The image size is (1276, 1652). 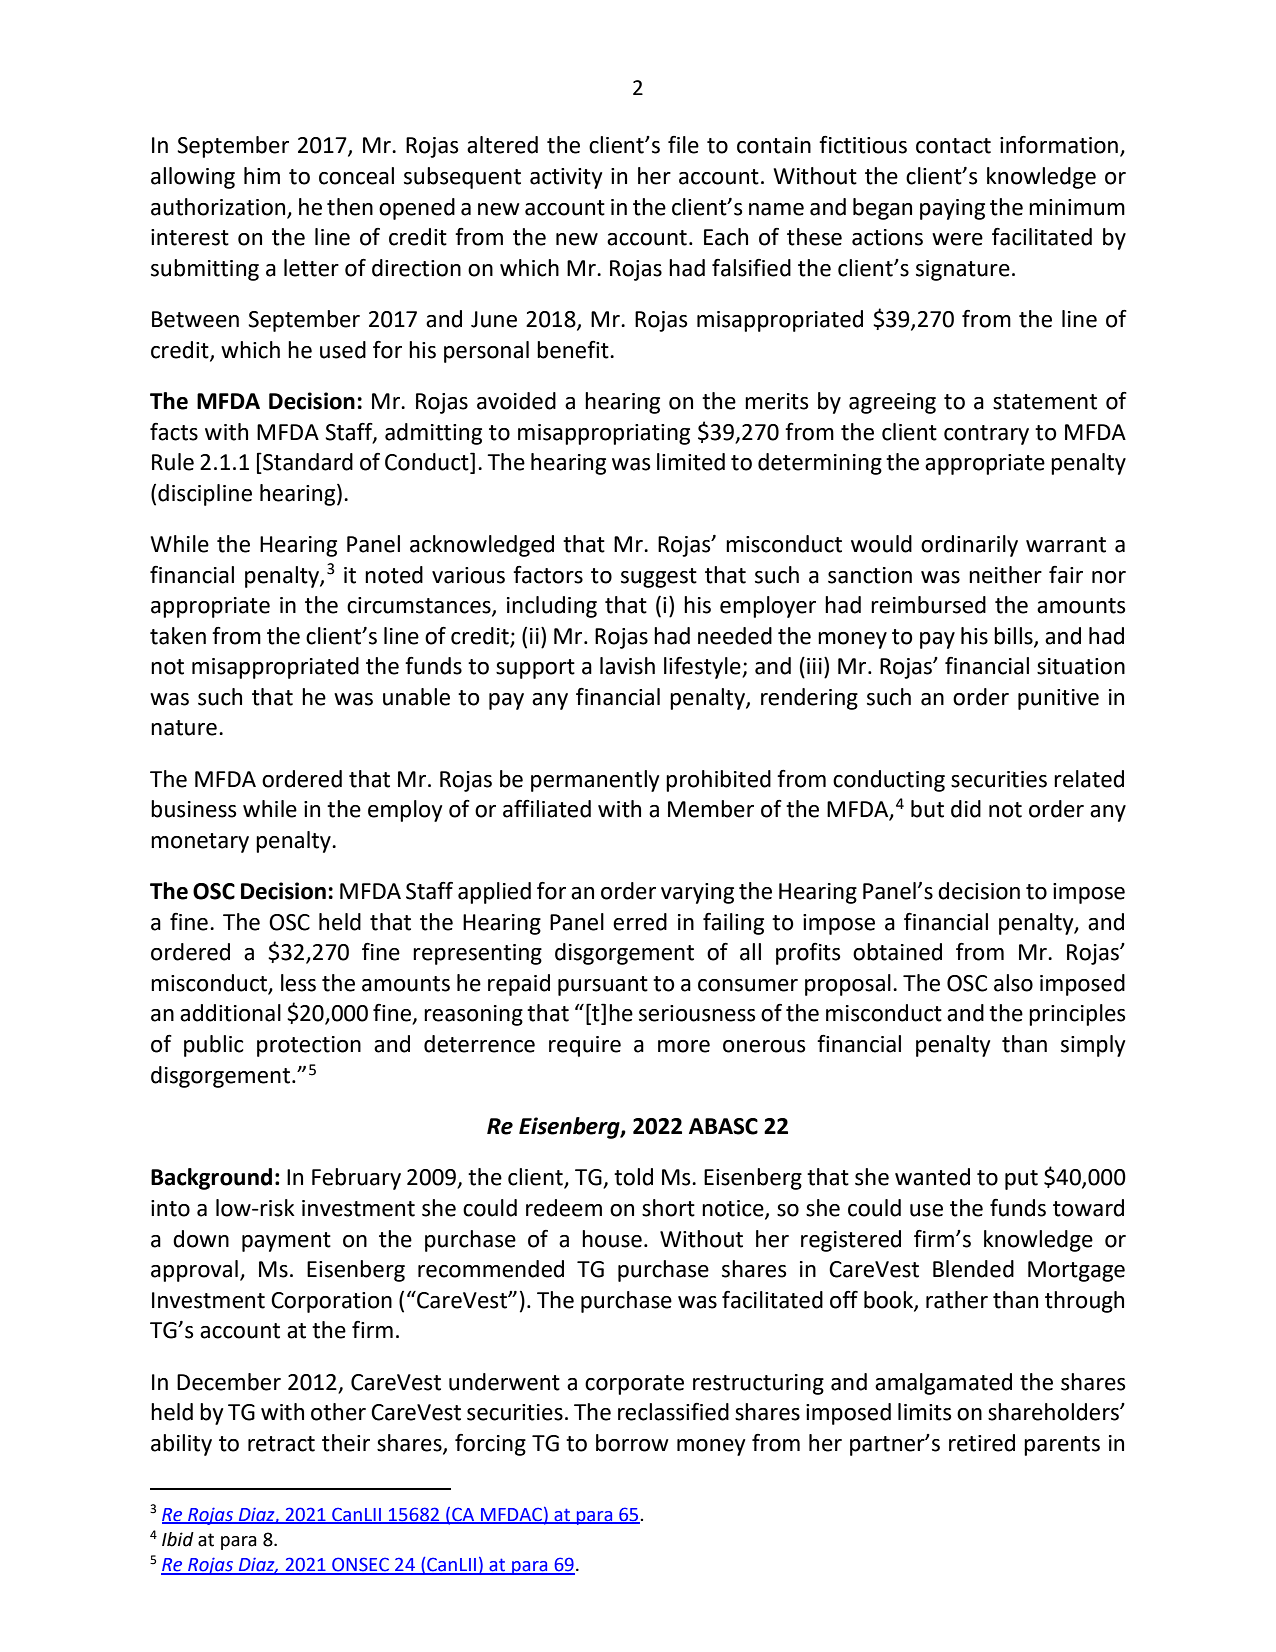 I want to click on monetary, so click(x=200, y=843).
